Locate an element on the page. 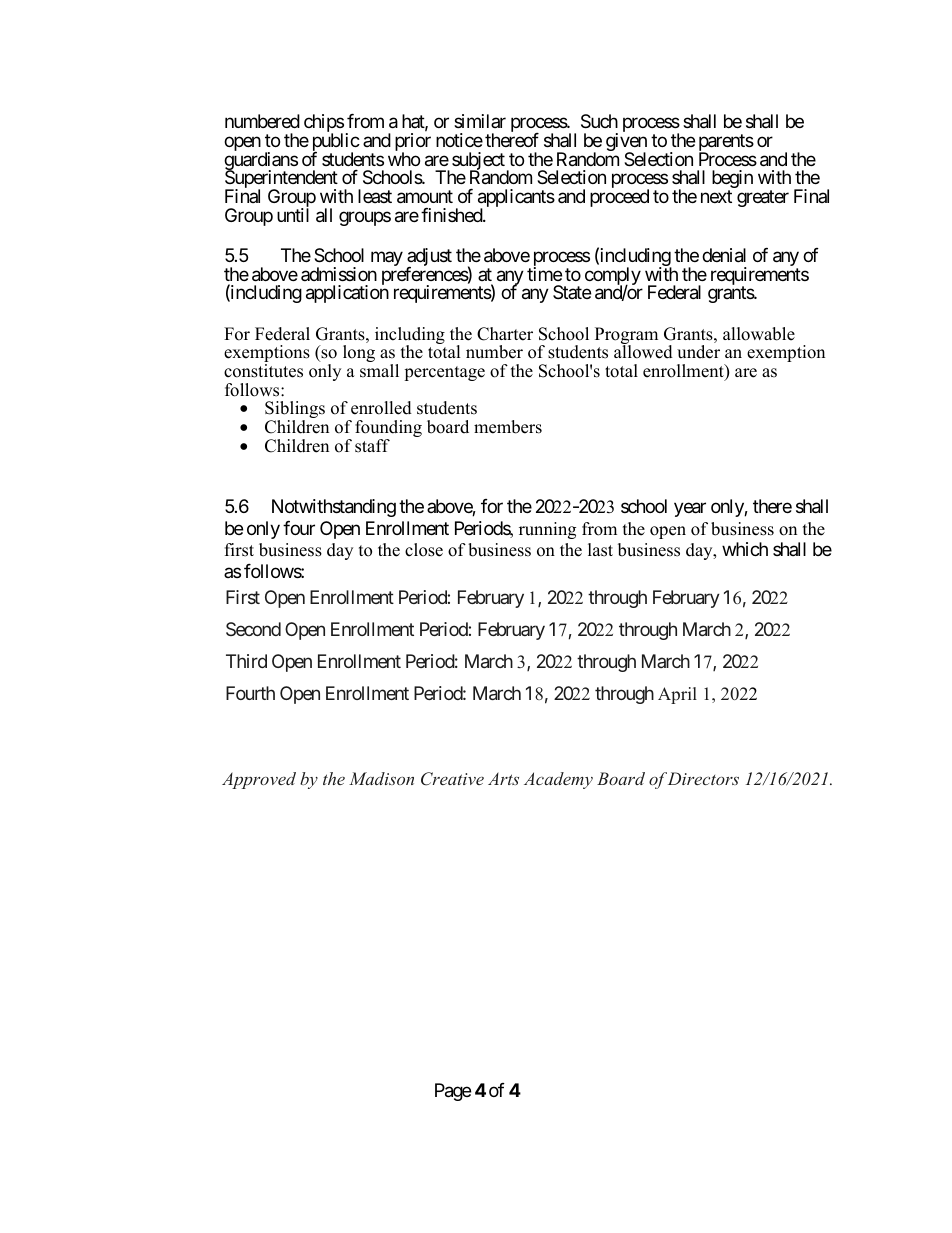 Image resolution: width=952 pixels, height=1233 pixels. Arts is located at coordinates (503, 779).
